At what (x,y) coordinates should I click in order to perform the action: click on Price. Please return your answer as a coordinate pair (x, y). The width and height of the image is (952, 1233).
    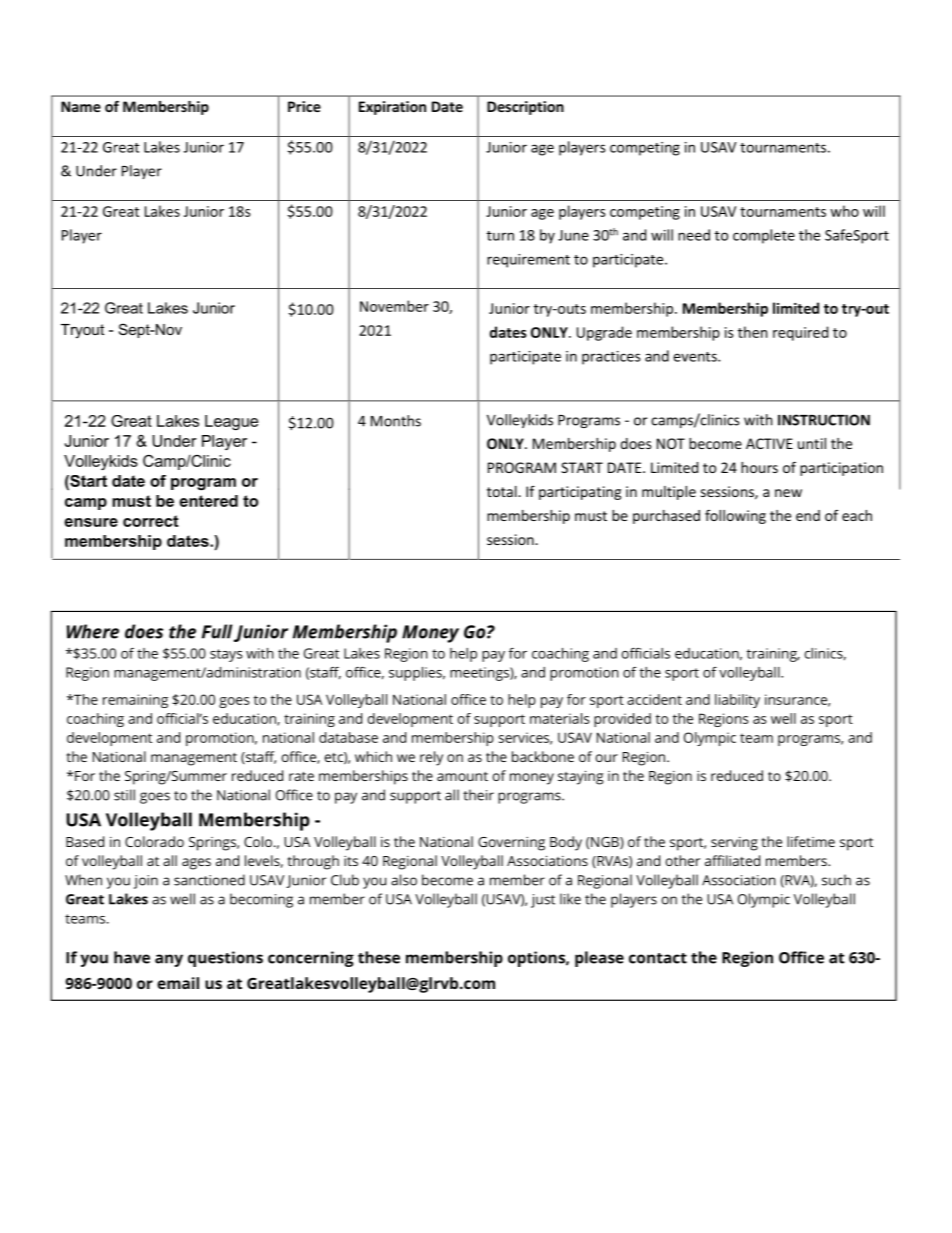
    Looking at the image, I should click on (304, 106).
